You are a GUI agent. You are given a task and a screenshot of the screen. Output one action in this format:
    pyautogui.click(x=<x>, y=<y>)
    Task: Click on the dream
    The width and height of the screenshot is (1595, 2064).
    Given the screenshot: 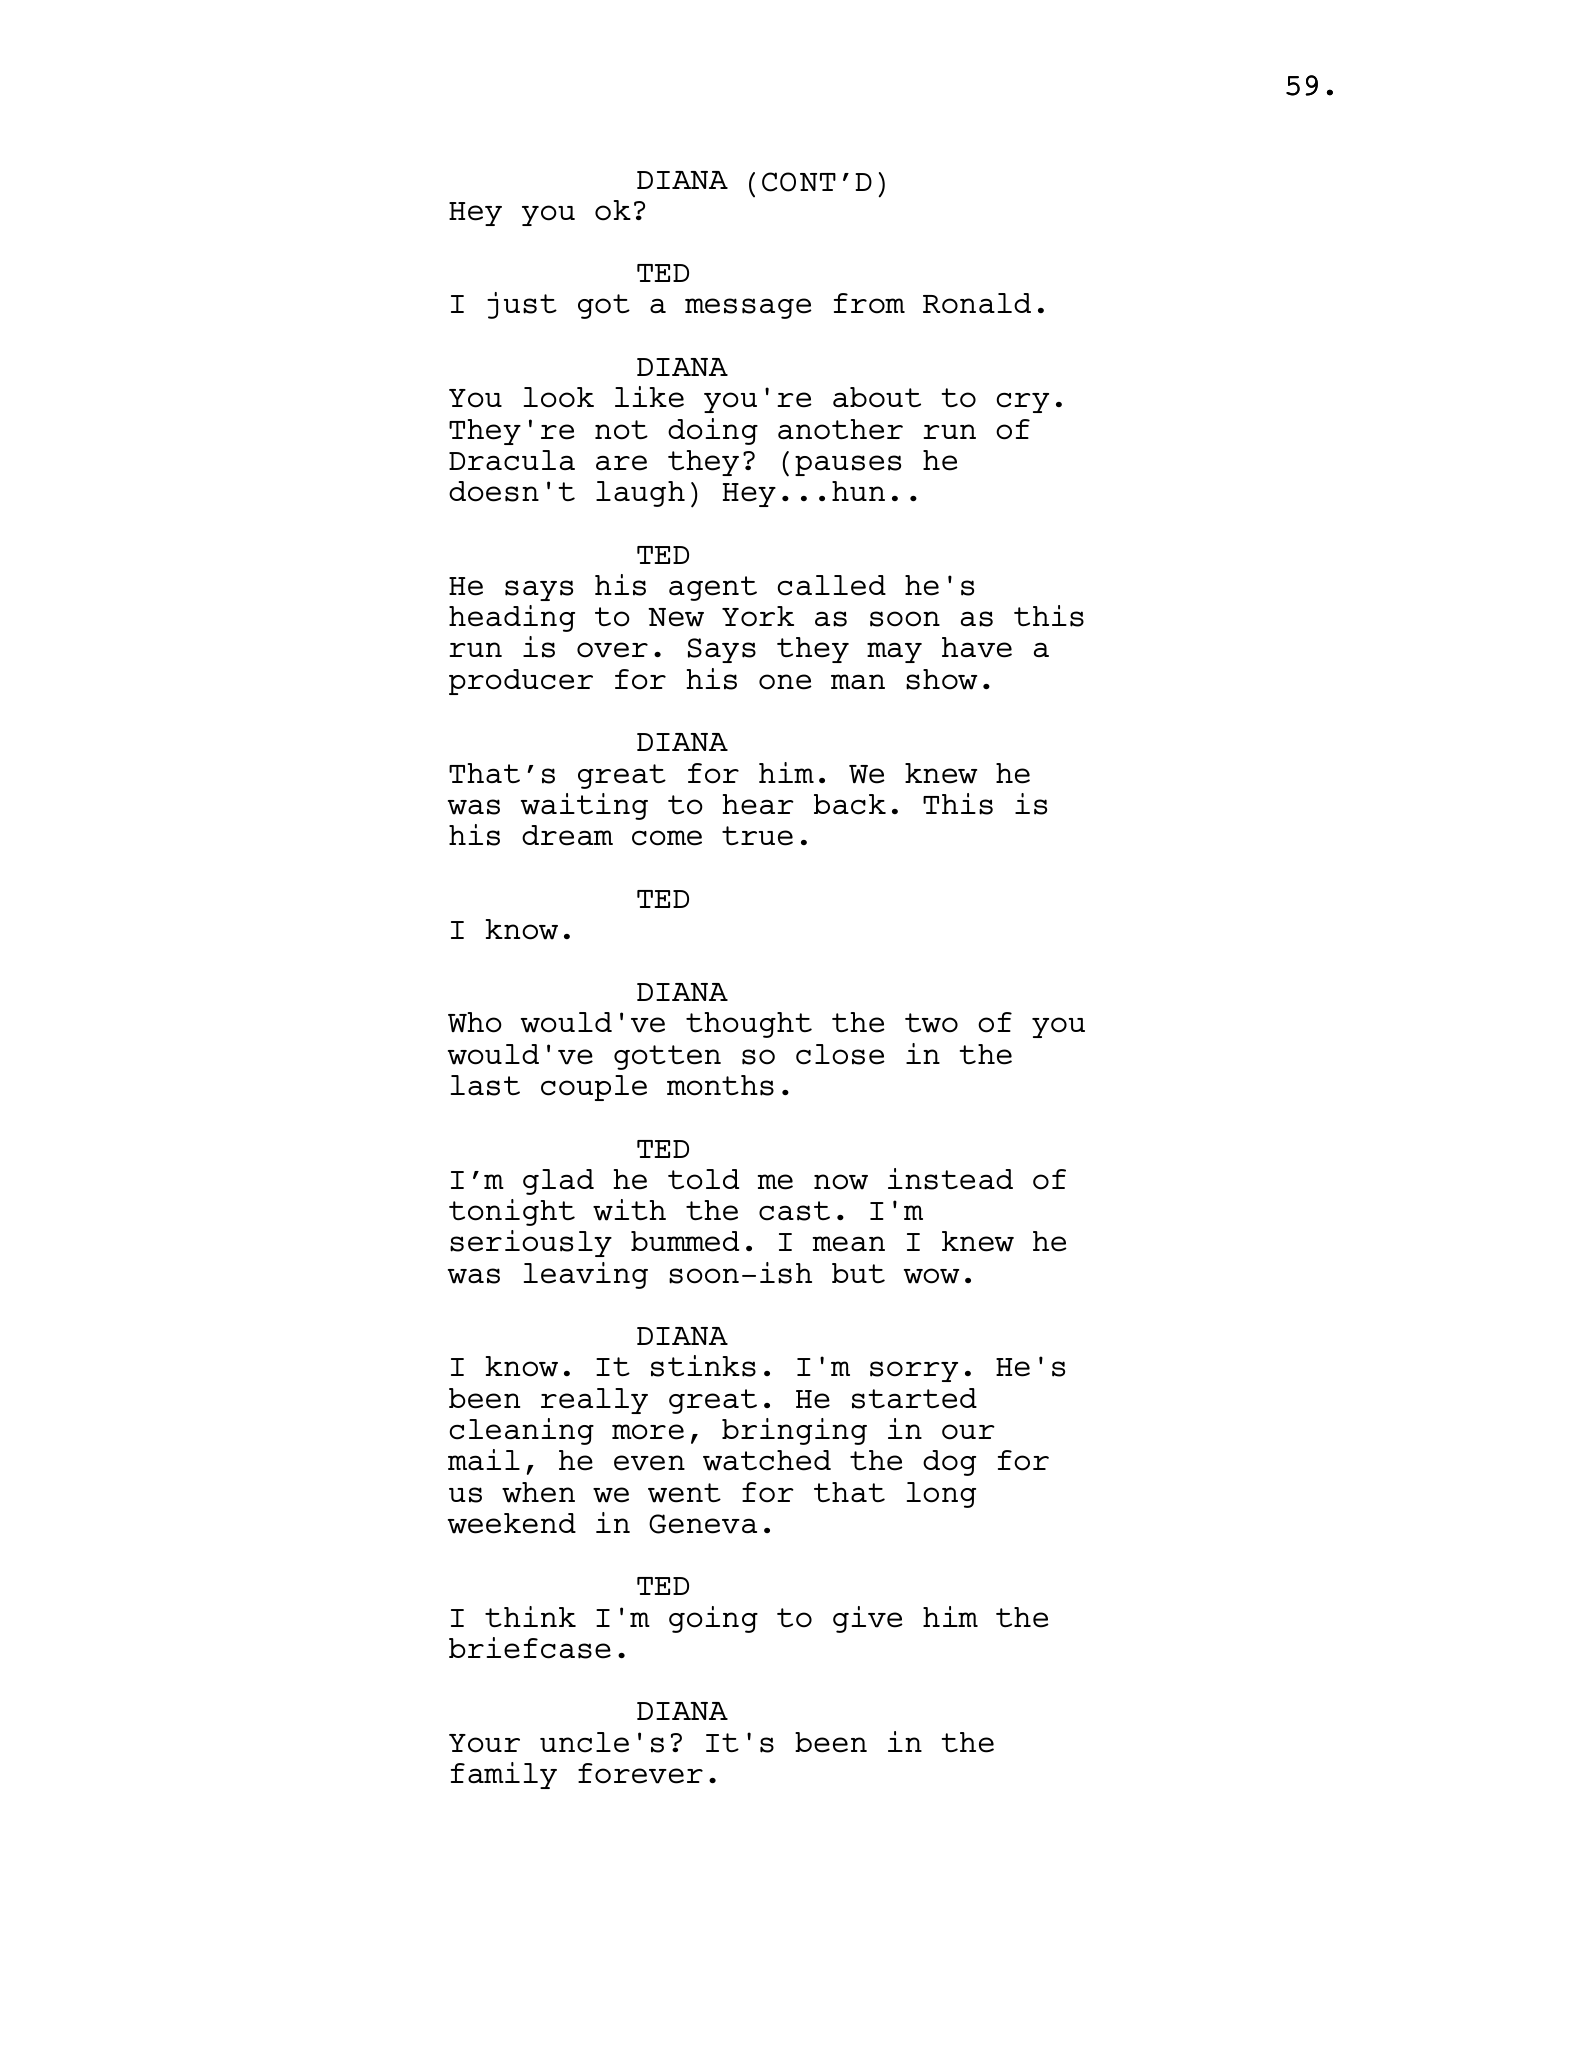 What is the action you would take?
    pyautogui.click(x=567, y=835)
